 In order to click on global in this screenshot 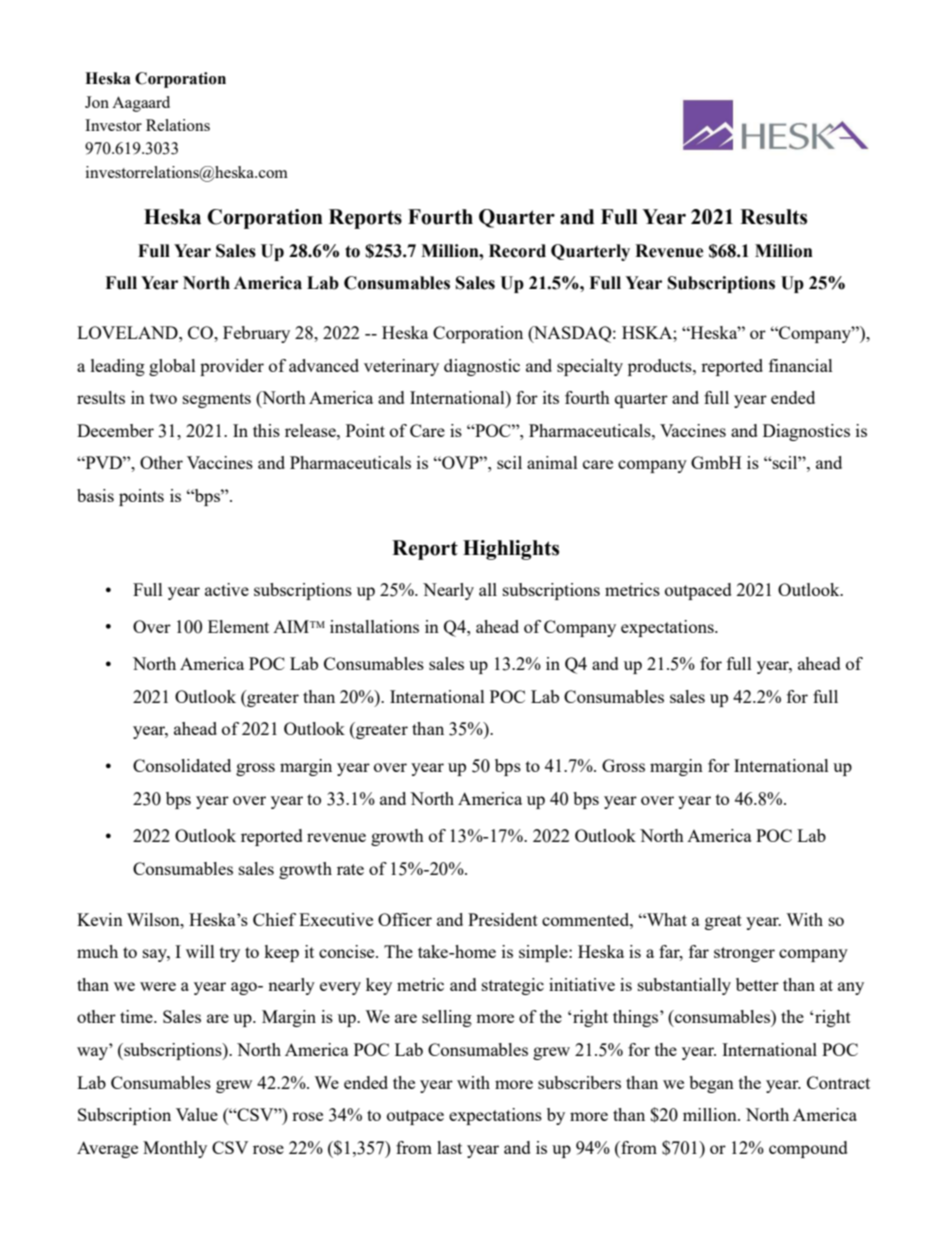, I will do `click(172, 367)`.
